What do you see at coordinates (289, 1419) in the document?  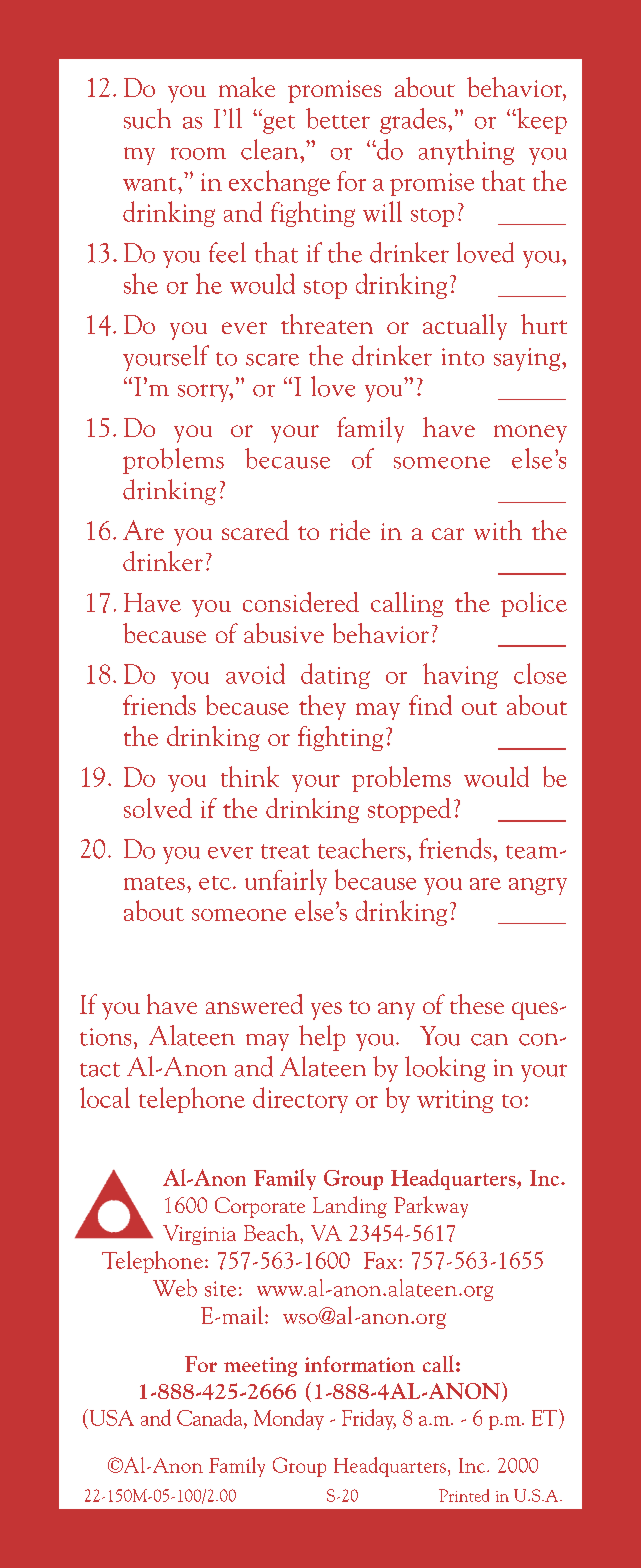 I see `Monday` at bounding box center [289, 1419].
